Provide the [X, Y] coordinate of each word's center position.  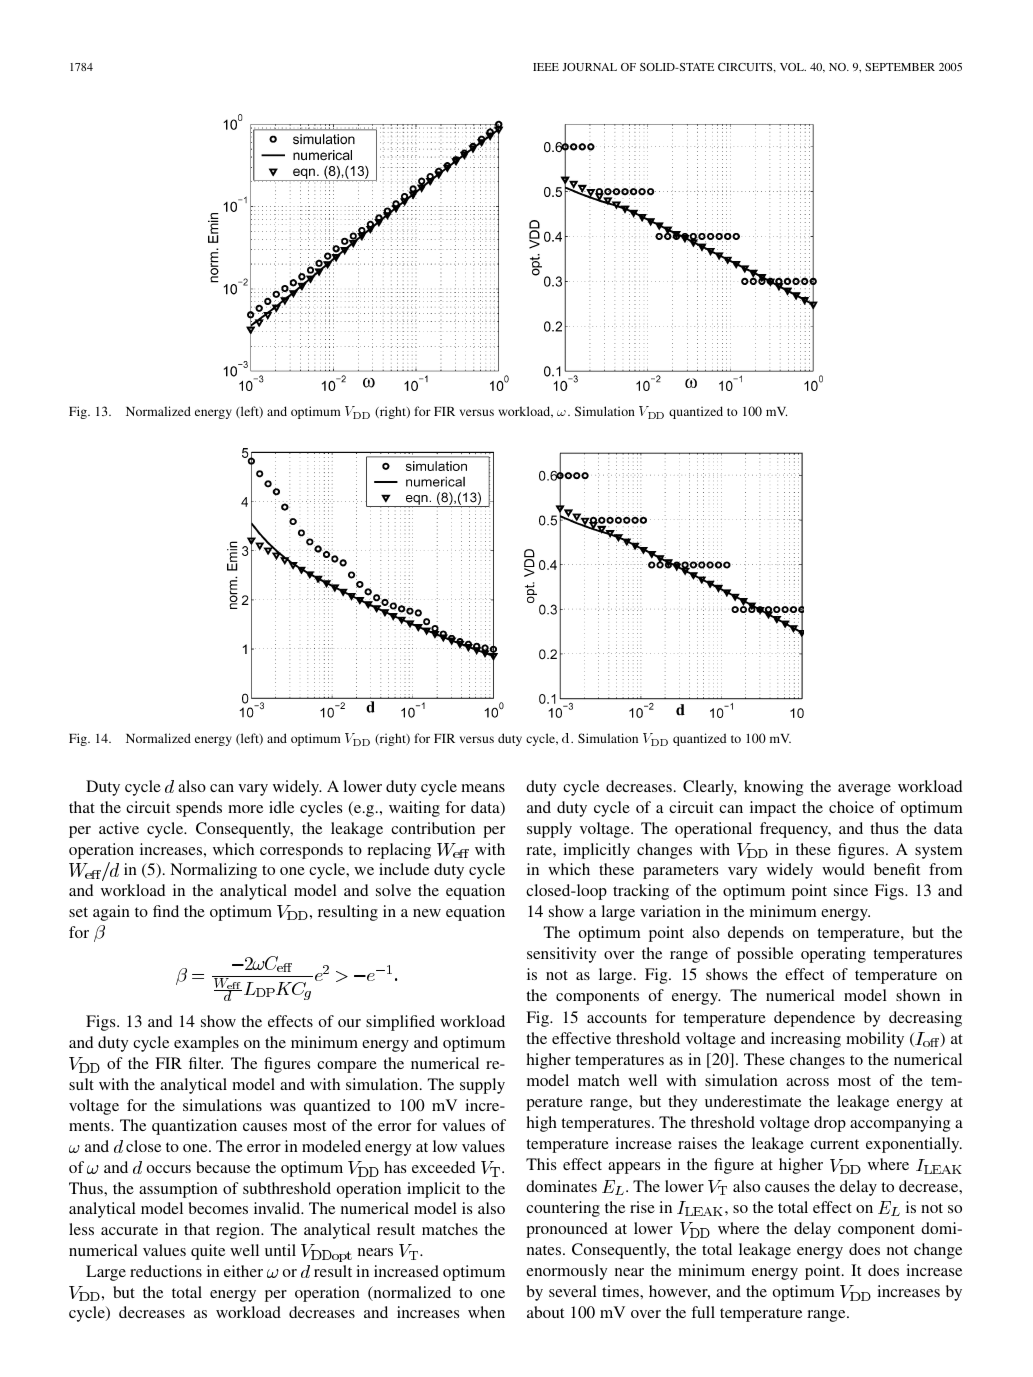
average [864, 790]
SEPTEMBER [900, 67]
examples [206, 1044]
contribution [433, 828]
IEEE [546, 67]
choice [851, 807]
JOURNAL [589, 67]
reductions [166, 1271]
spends [199, 809]
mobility [875, 1040]
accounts [617, 1018]
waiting [414, 809]
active [119, 828]
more [245, 809]
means [483, 788]
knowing [773, 788]
